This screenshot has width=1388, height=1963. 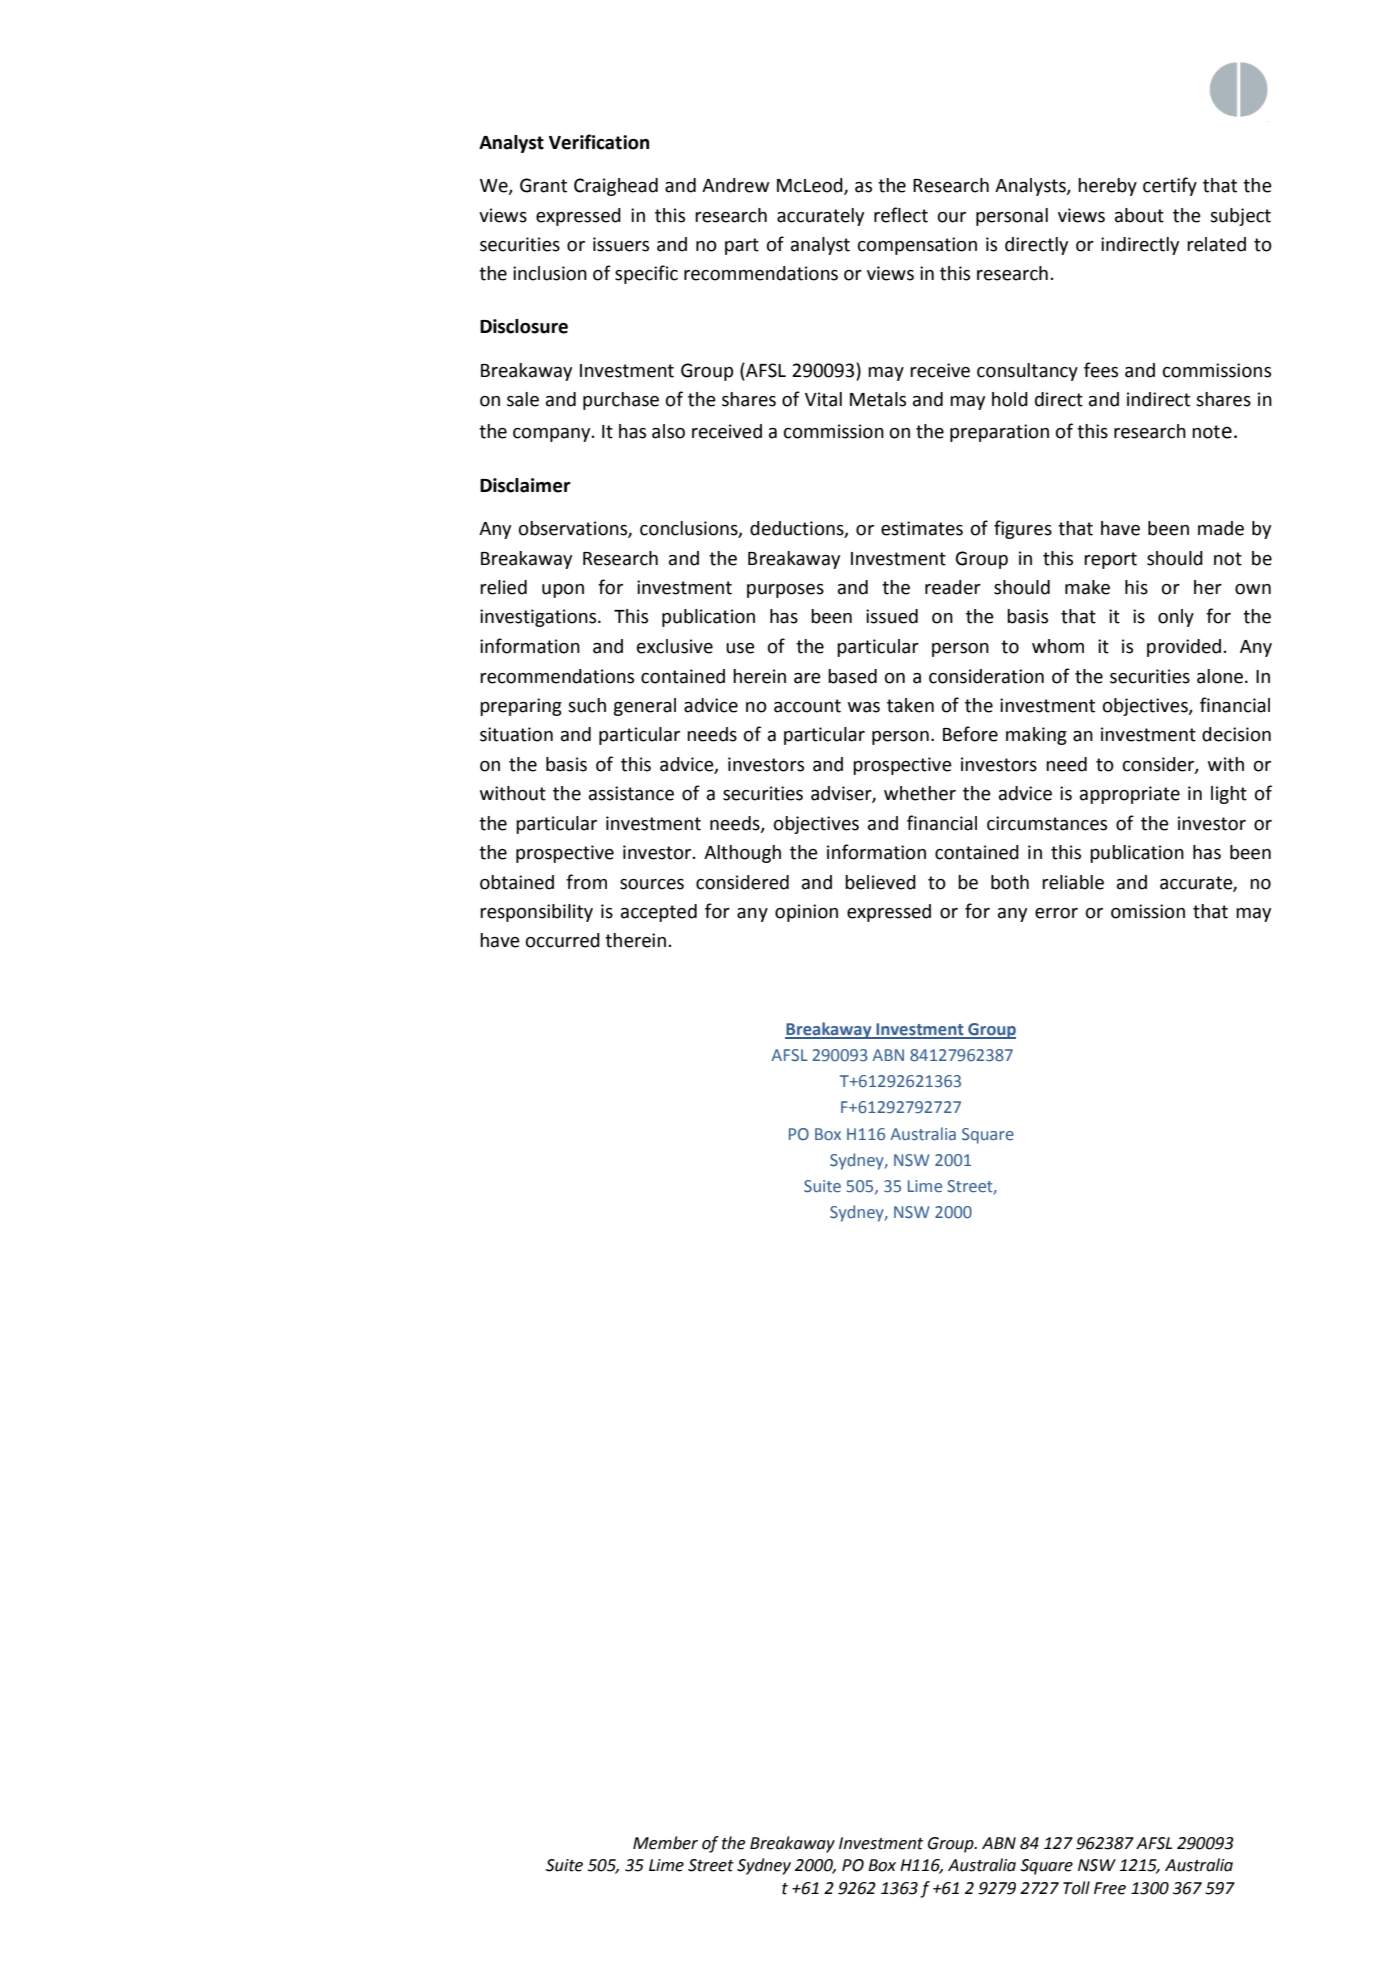 I want to click on Member, so click(x=665, y=1843).
